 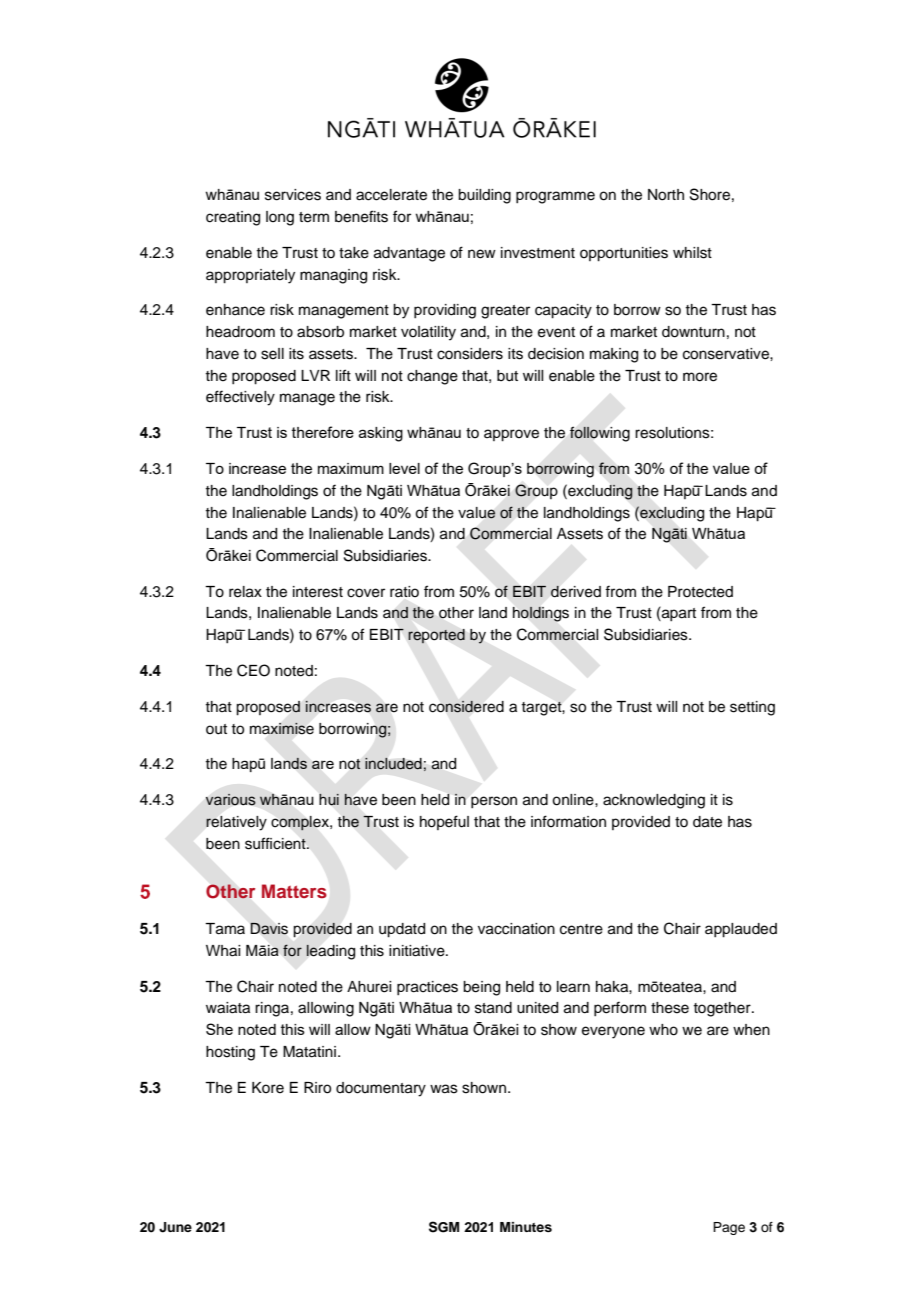 I want to click on Tama, so click(x=225, y=929).
